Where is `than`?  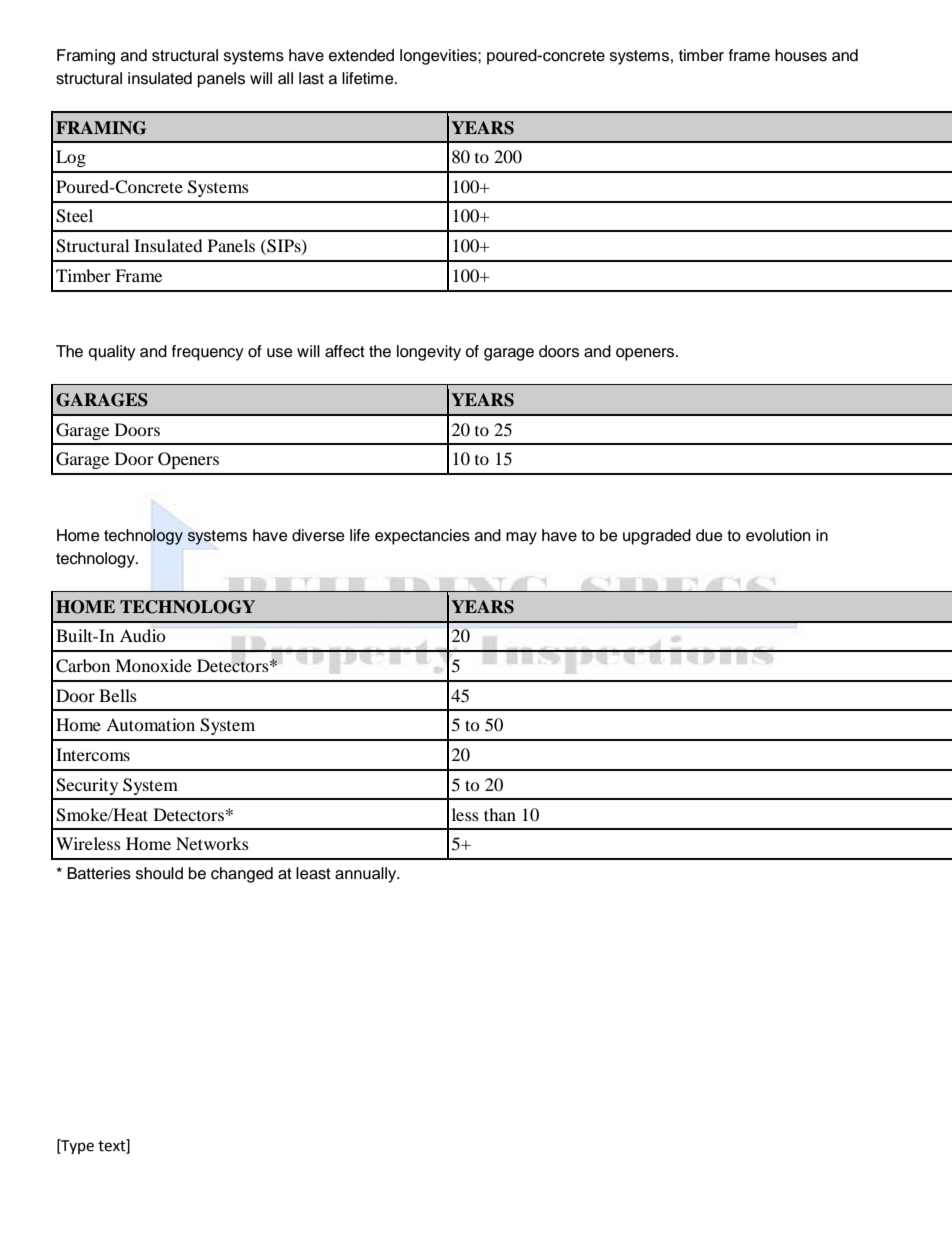
than is located at coordinates (500, 814).
